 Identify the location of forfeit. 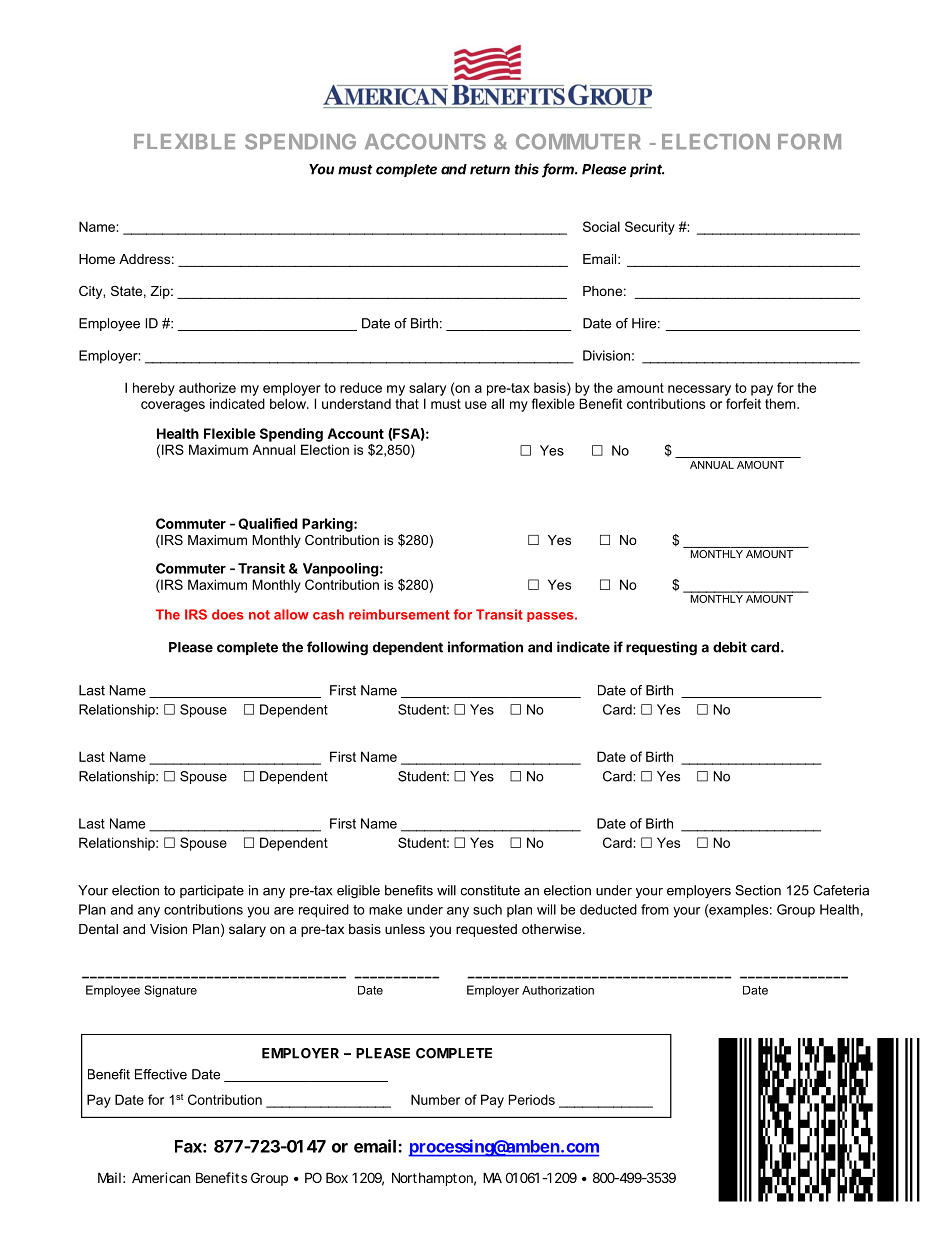
(743, 403).
